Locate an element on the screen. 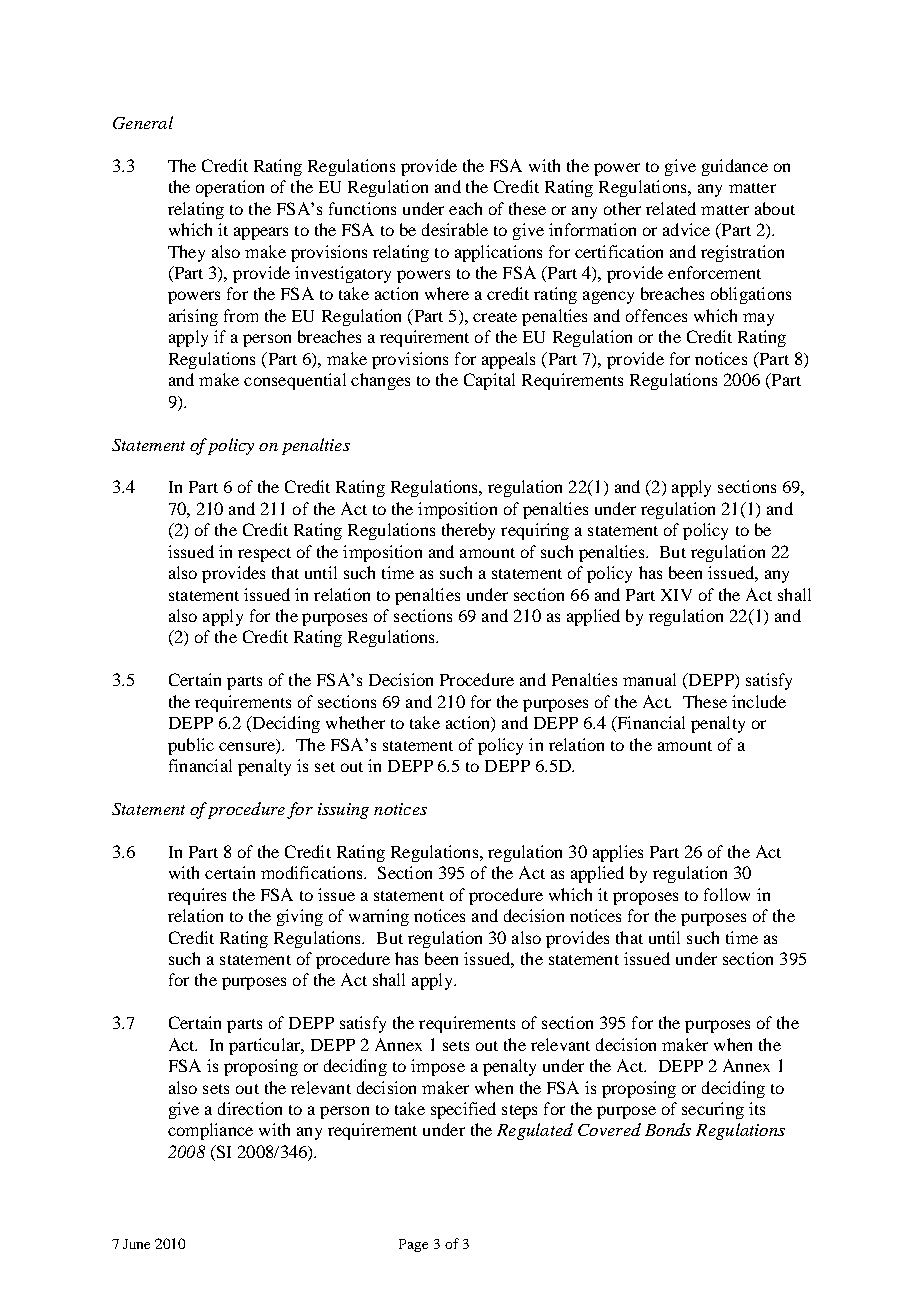 The width and height of the screenshot is (924, 1308). consequential is located at coordinates (295, 381).
